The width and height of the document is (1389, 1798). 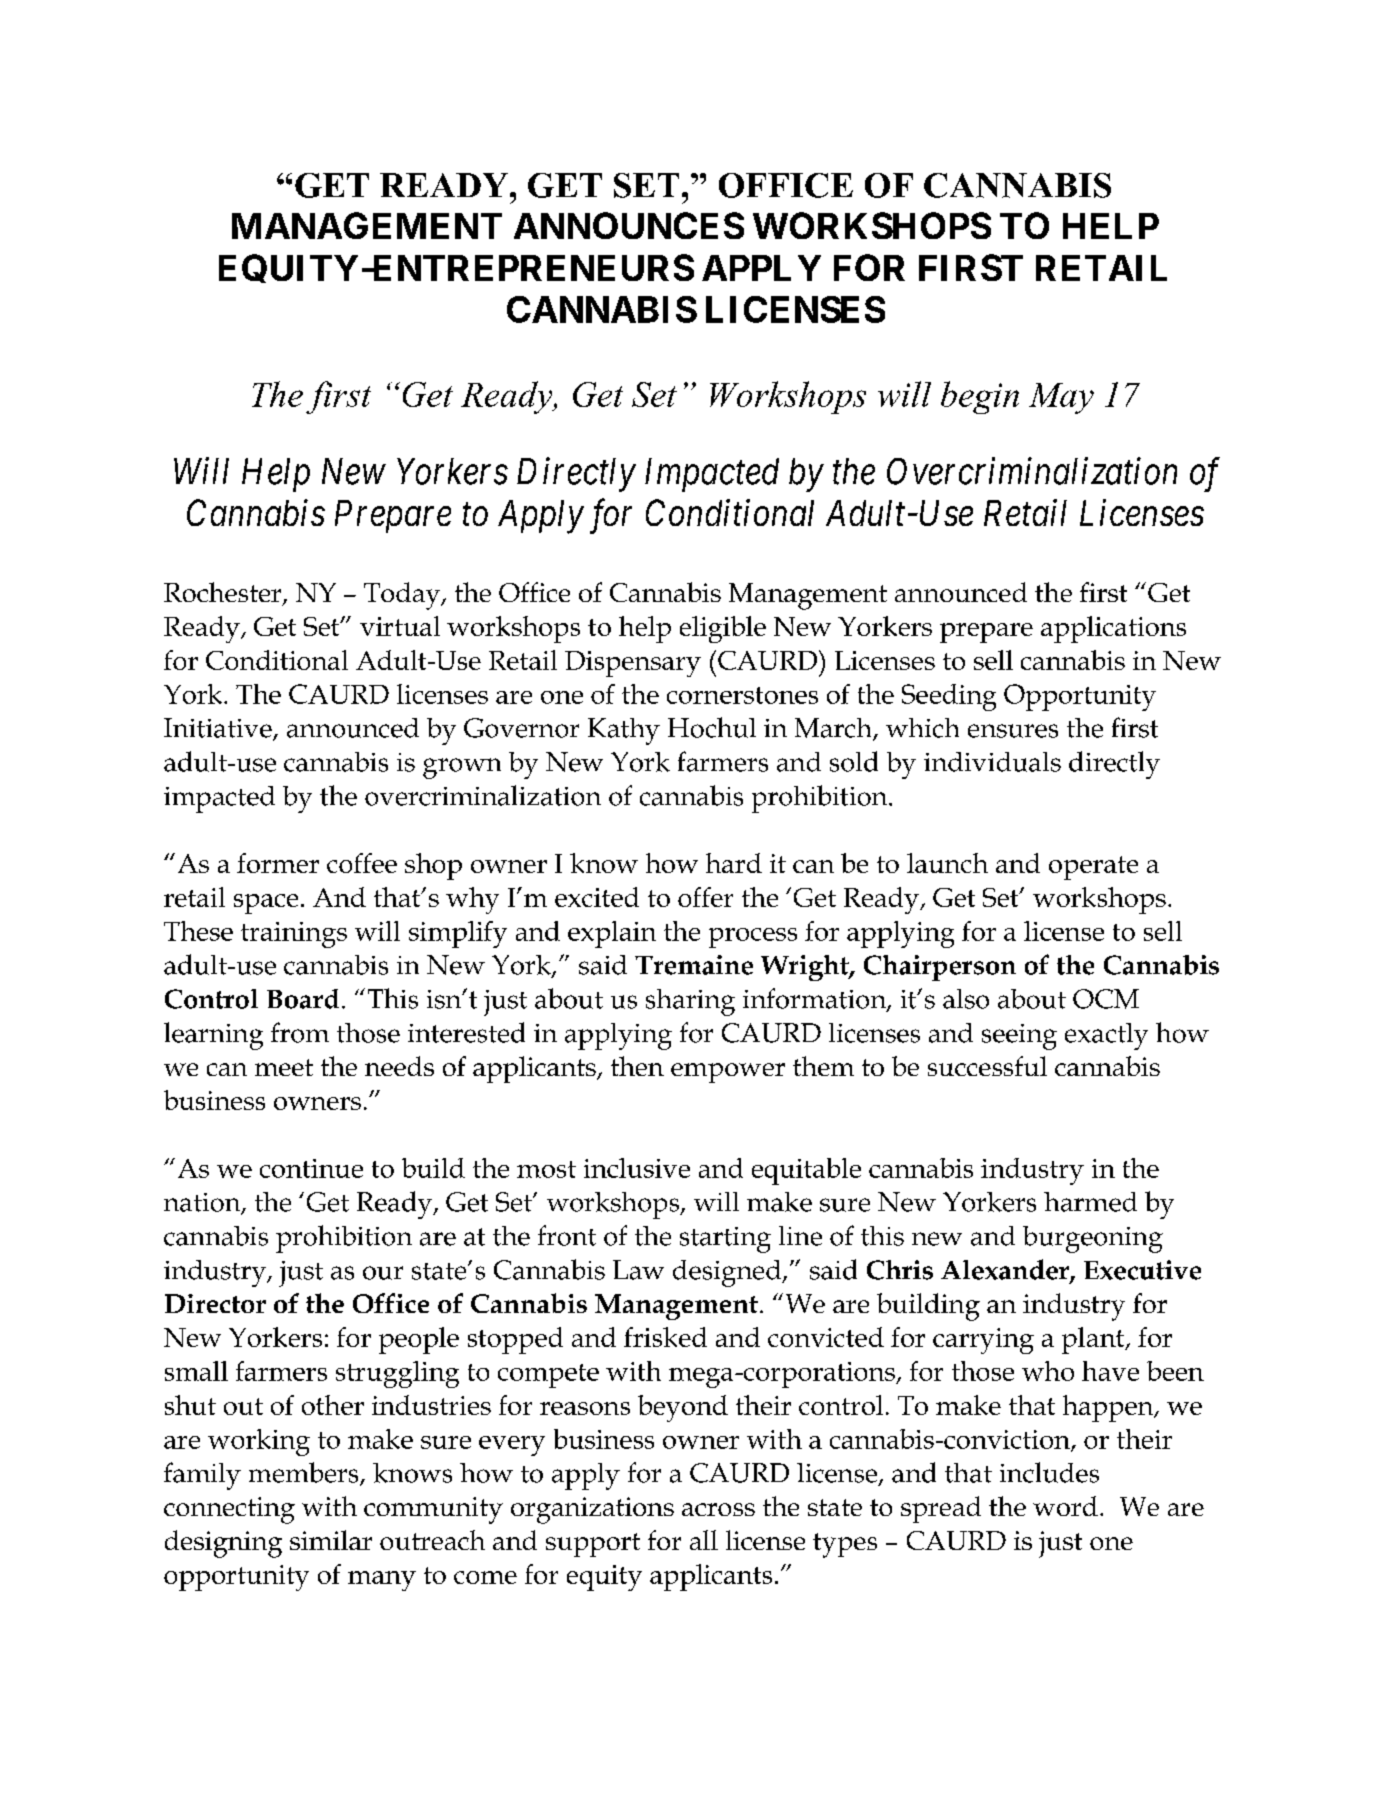 What do you see at coordinates (331, 1540) in the document?
I see `similar` at bounding box center [331, 1540].
